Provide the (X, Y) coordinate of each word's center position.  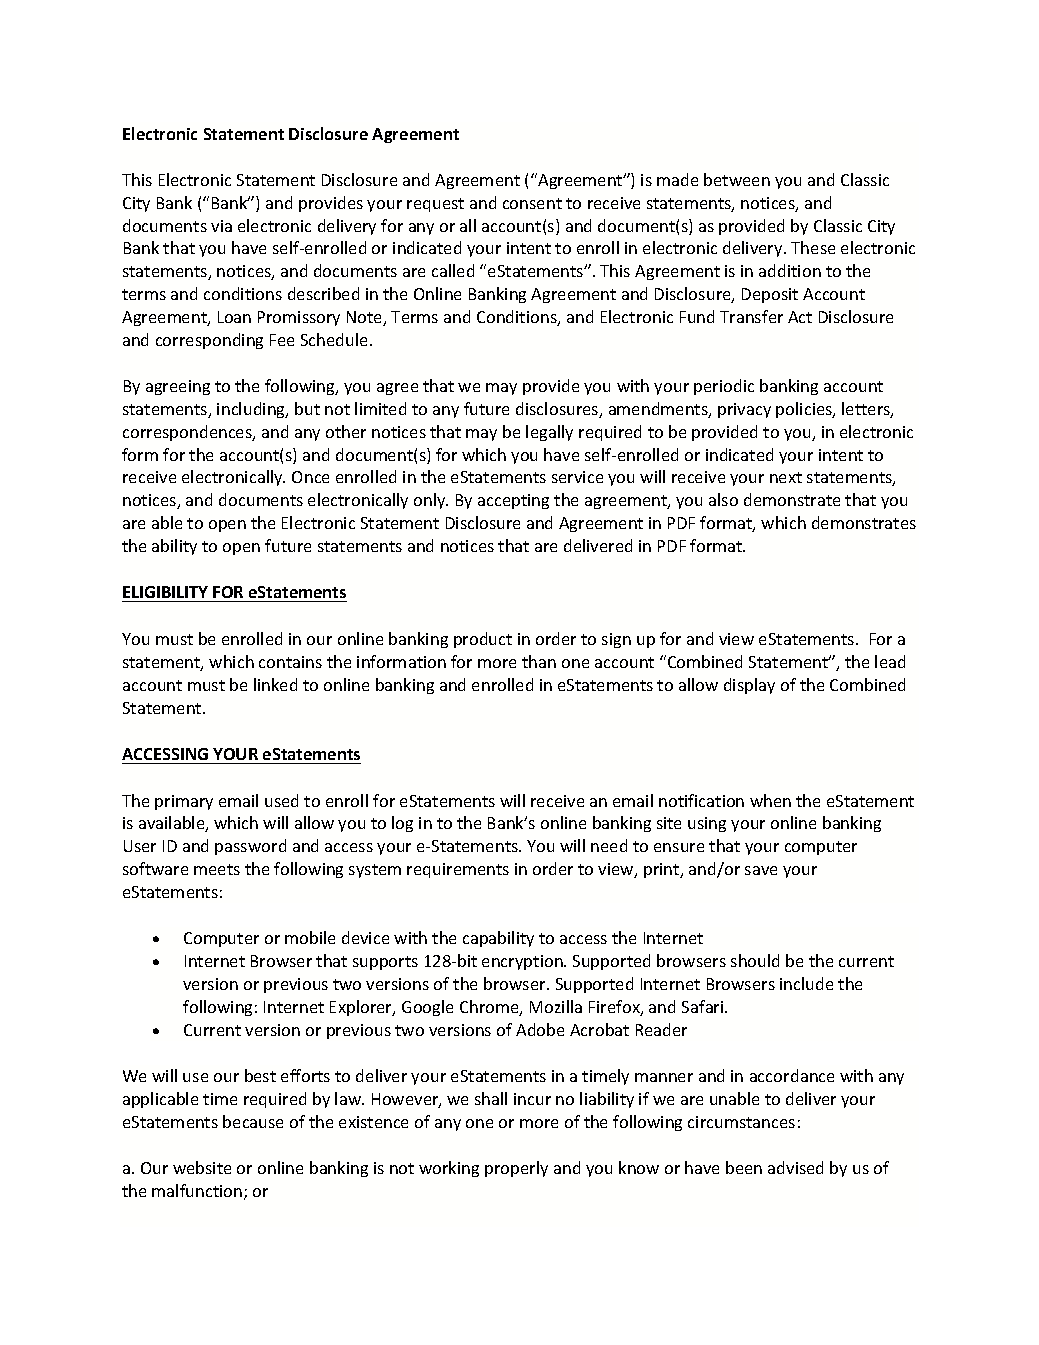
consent (532, 203)
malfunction (198, 1192)
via (221, 226)
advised (795, 1167)
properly (516, 1169)
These (813, 247)
